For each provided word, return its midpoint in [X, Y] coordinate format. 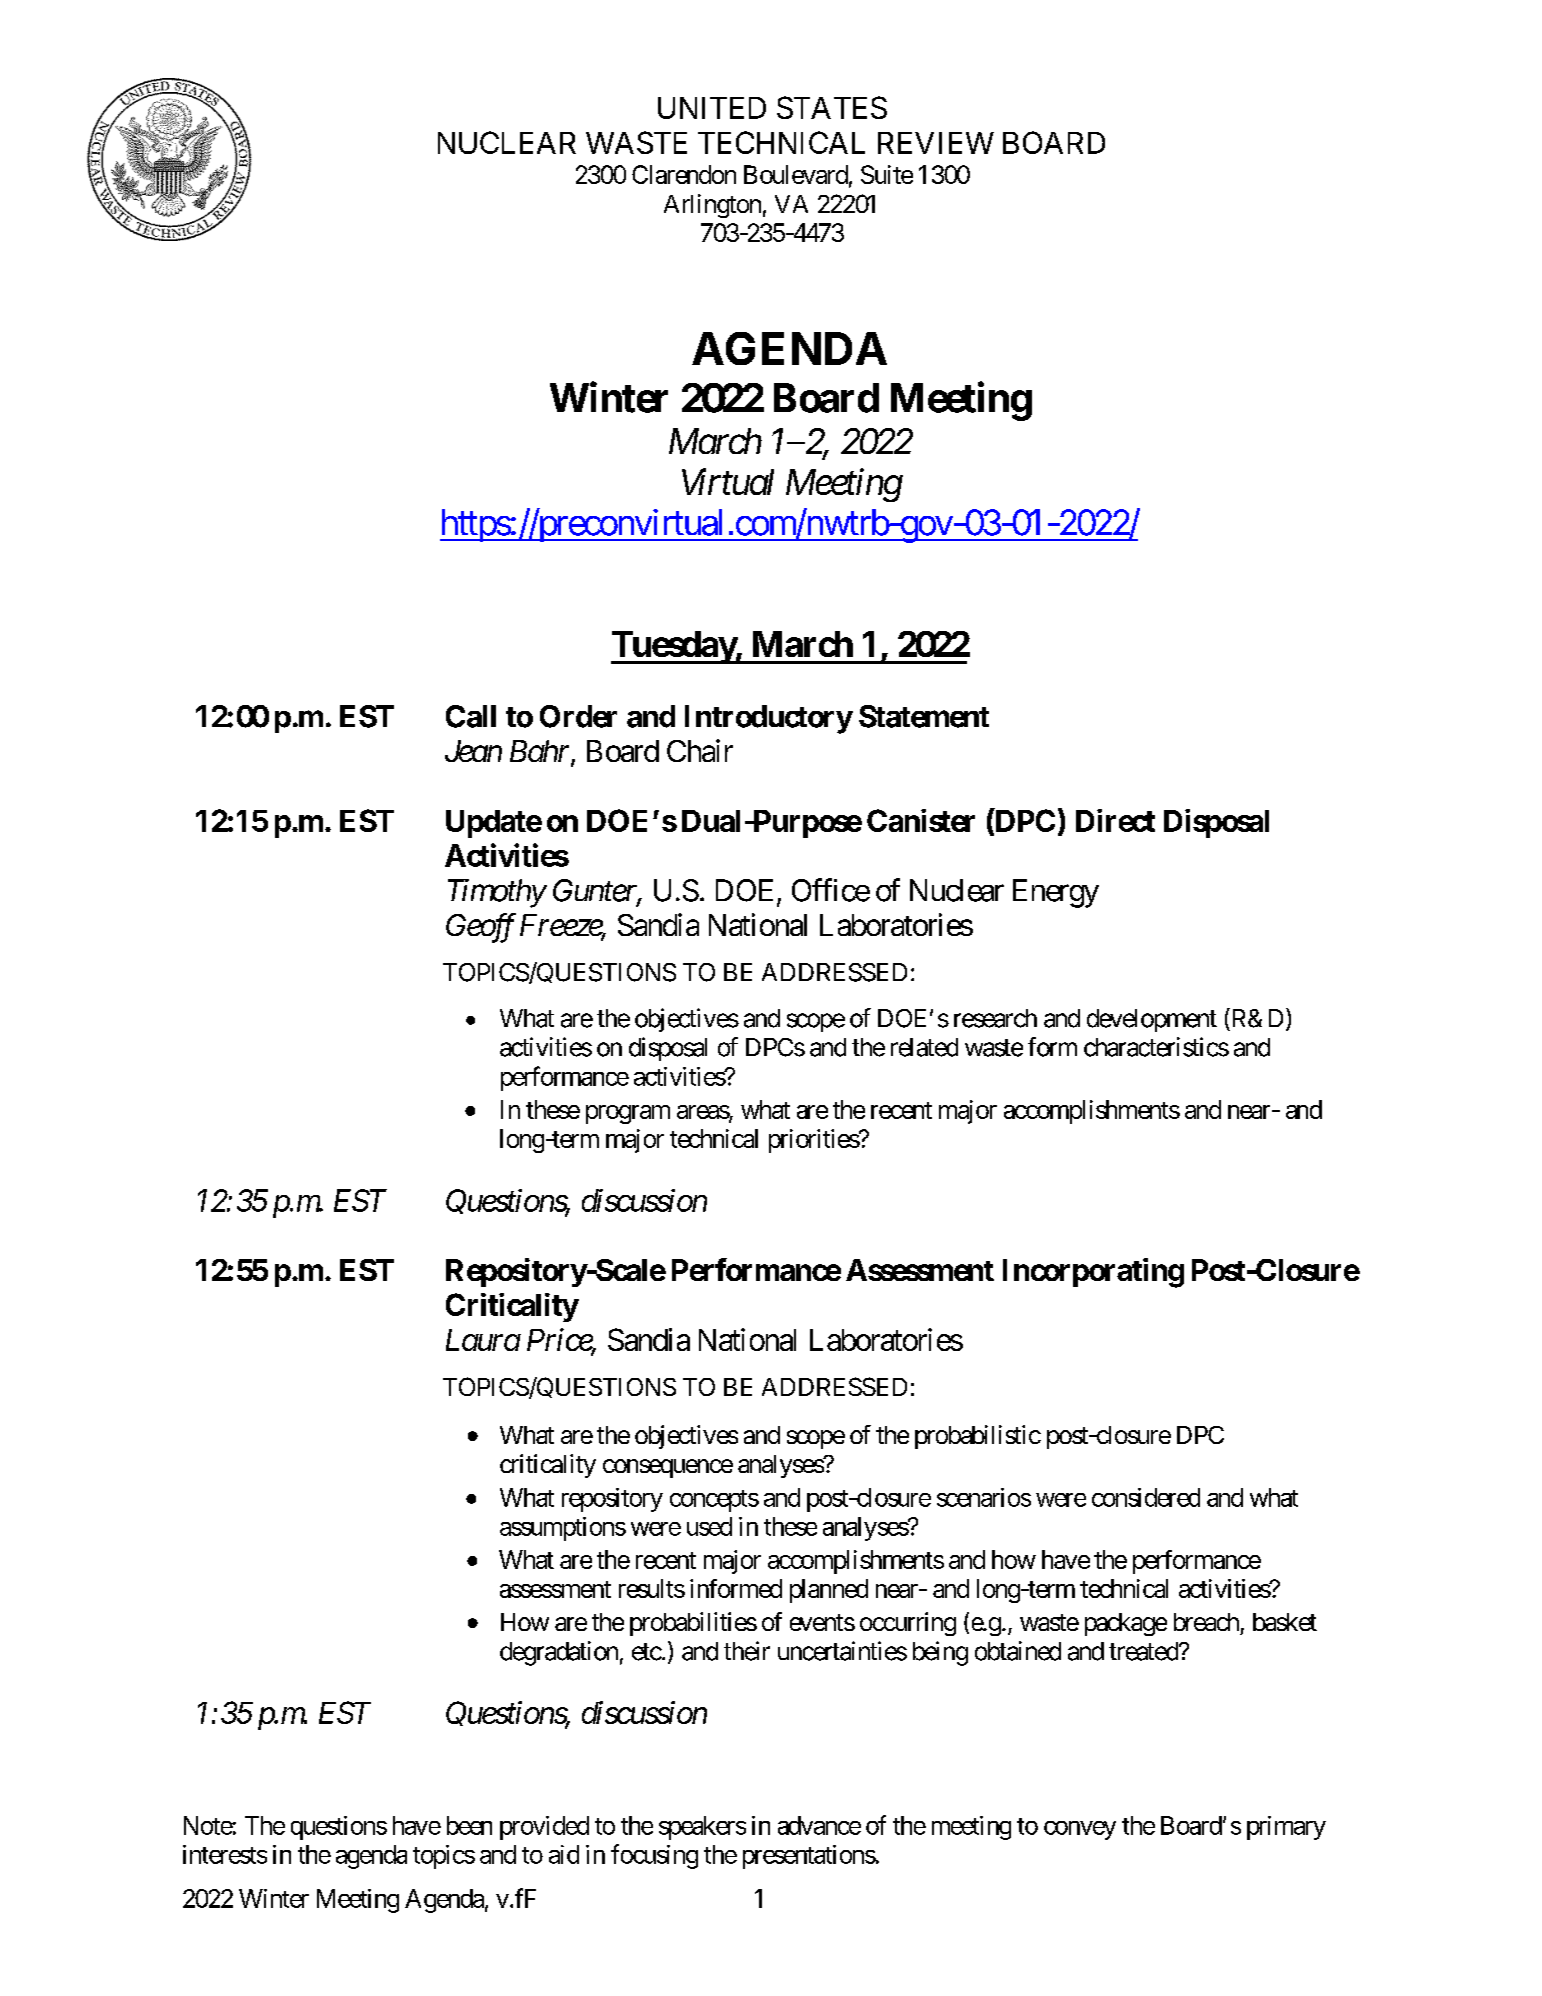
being [940, 1653]
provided [544, 1828]
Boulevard [796, 174]
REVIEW [936, 143]
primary [1286, 1828]
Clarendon [684, 174]
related [924, 1047]
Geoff [481, 928]
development [1152, 1020]
